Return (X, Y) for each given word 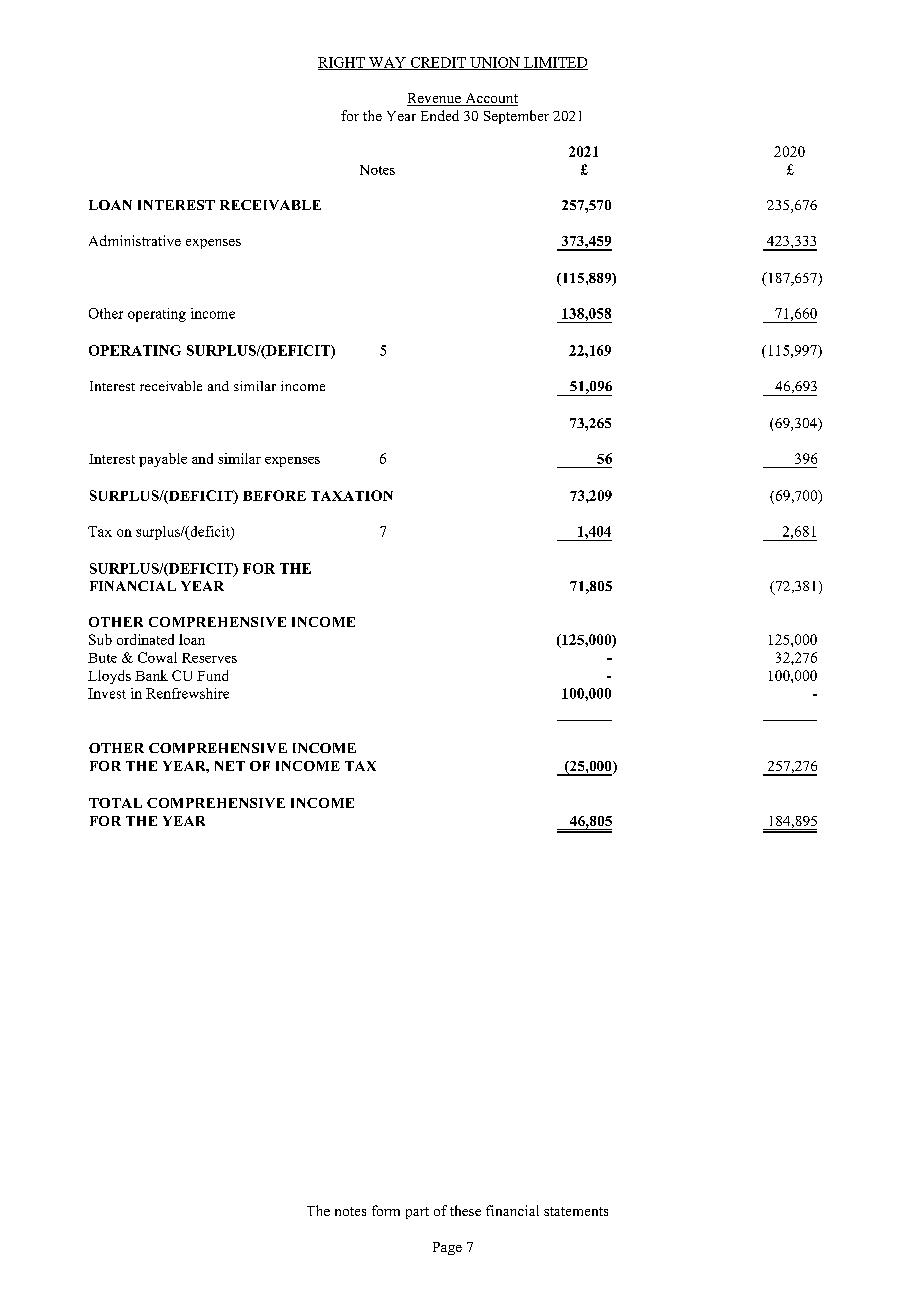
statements (576, 1211)
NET (230, 766)
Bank (151, 675)
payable (163, 460)
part (417, 1213)
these (465, 1210)
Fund (212, 675)
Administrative (135, 240)
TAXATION (352, 495)
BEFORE (274, 495)
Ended (440, 115)
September (516, 117)
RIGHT (342, 63)
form (386, 1210)
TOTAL (115, 803)
